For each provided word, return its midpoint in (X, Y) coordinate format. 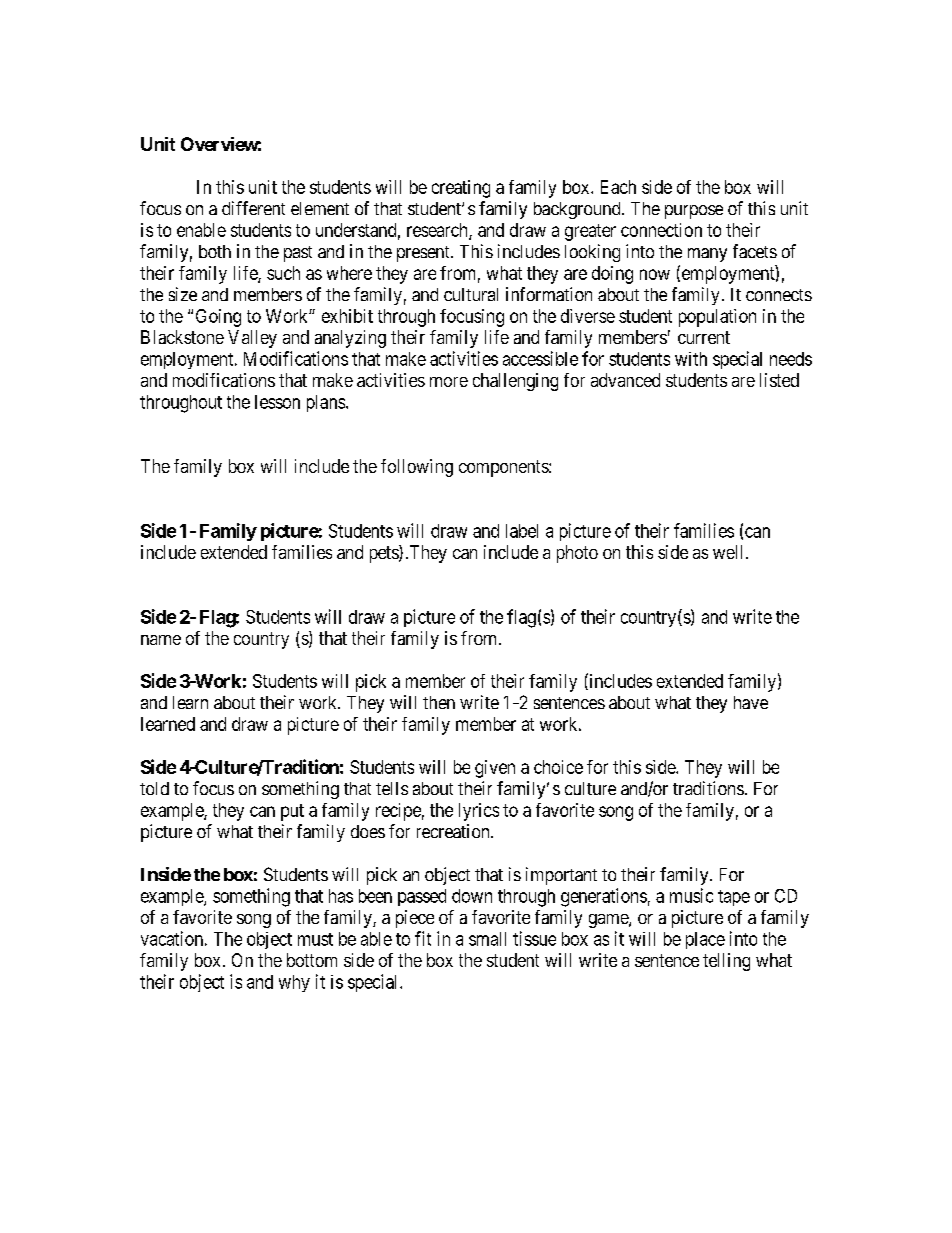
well (730, 552)
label (522, 531)
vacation (172, 938)
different (253, 208)
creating (461, 189)
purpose (694, 212)
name (161, 640)
